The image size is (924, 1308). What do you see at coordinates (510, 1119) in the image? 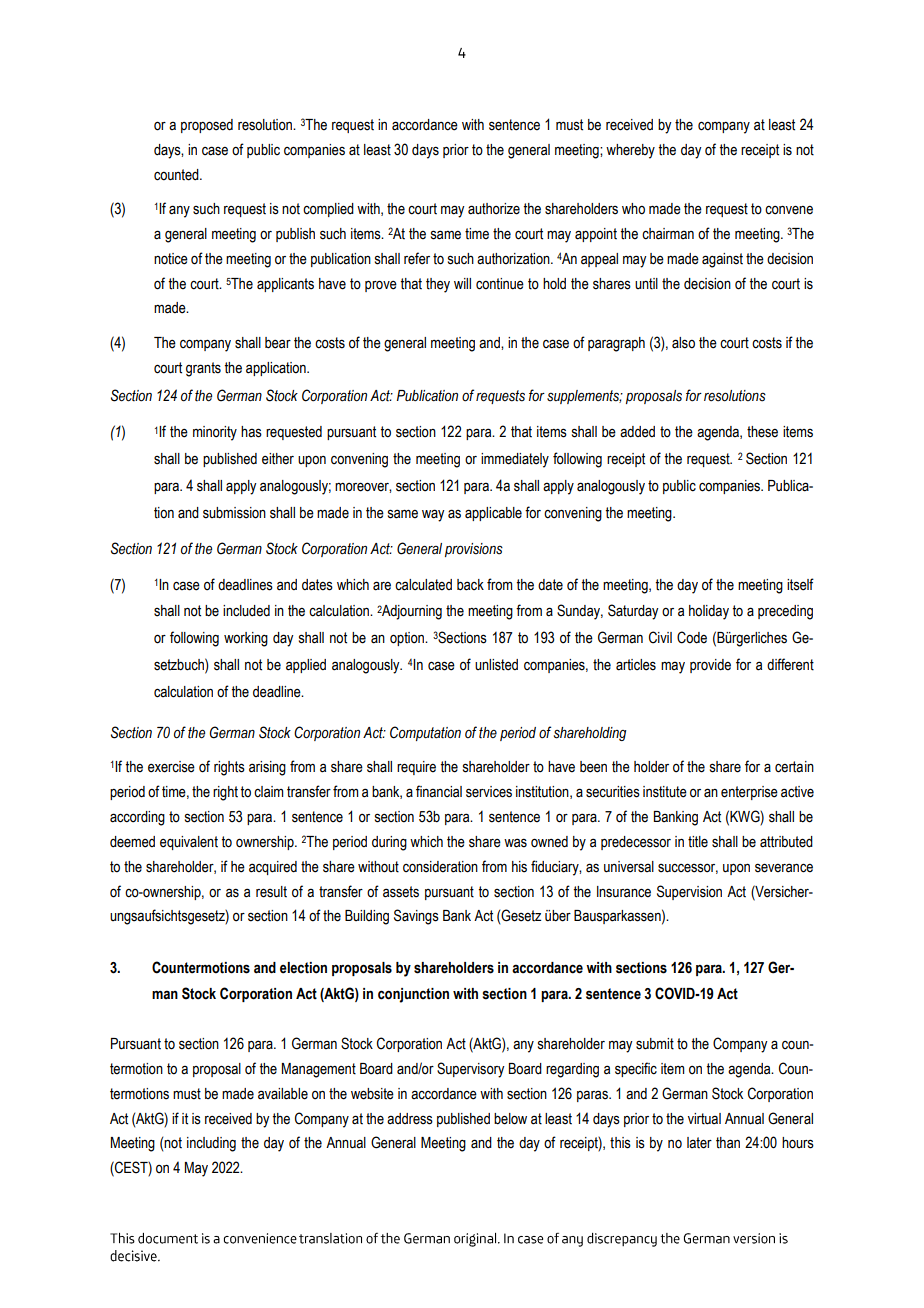
I see `below` at bounding box center [510, 1119].
